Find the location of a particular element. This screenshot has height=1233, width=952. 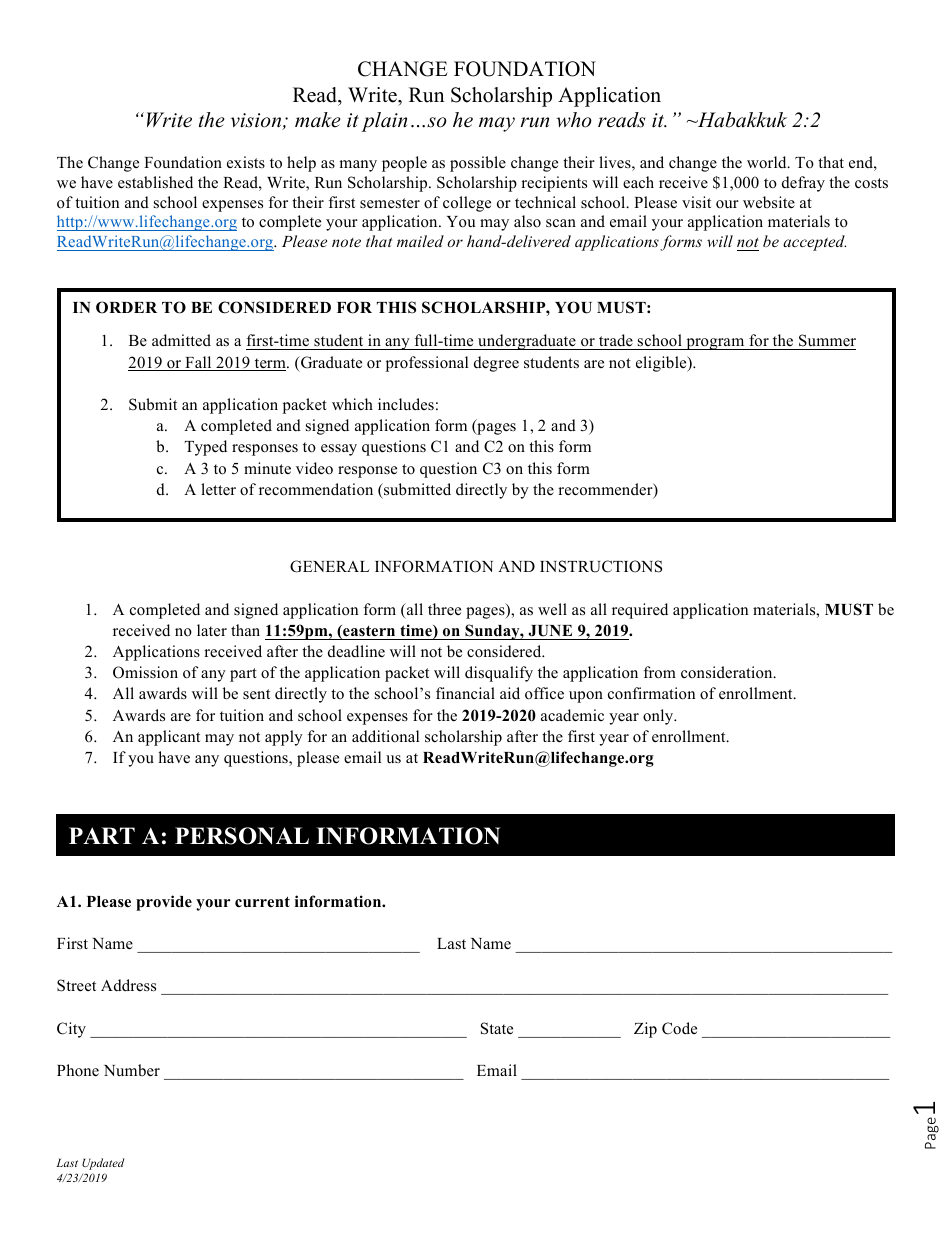

State is located at coordinates (497, 1028).
